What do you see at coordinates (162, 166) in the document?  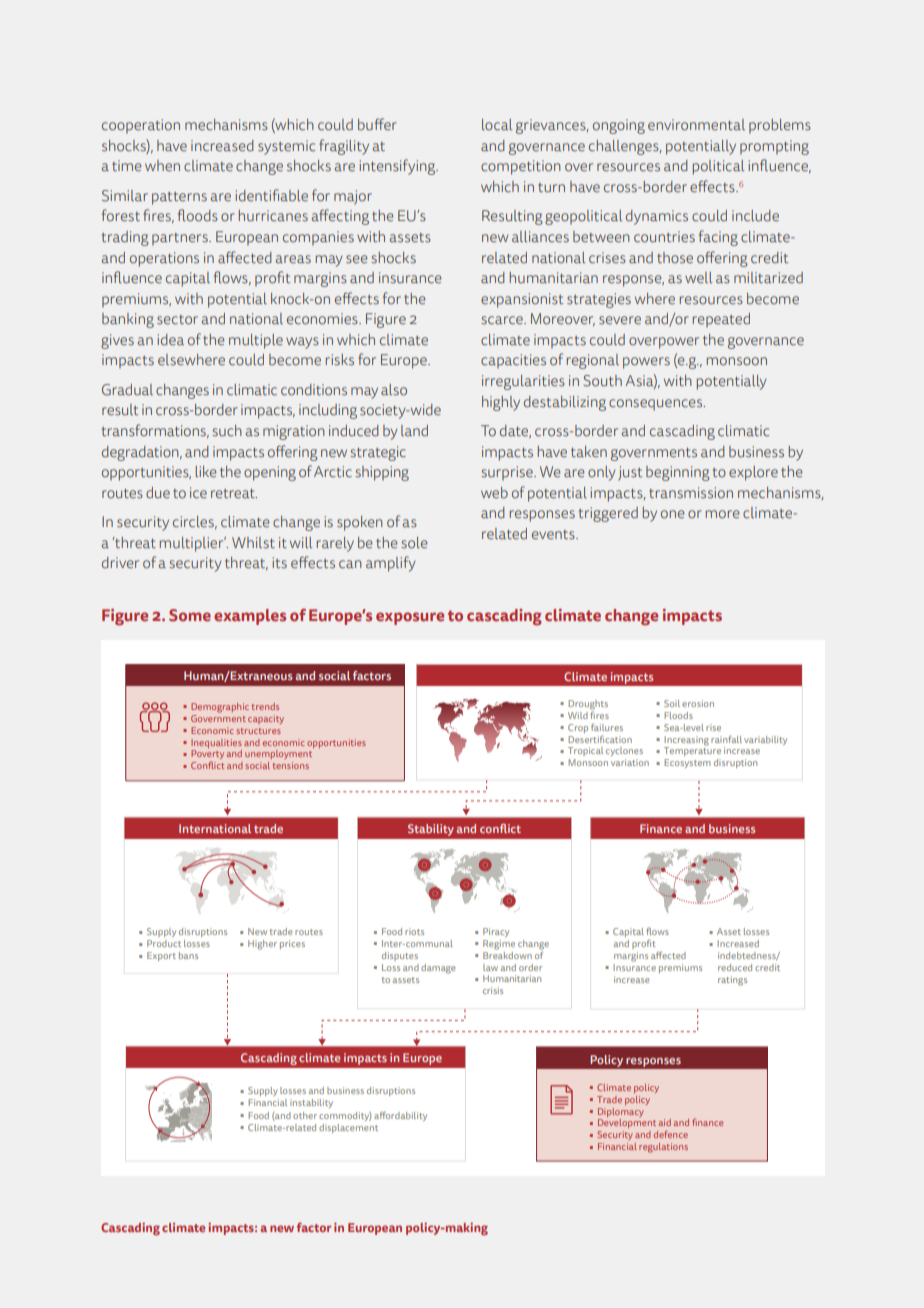 I see `when` at bounding box center [162, 166].
